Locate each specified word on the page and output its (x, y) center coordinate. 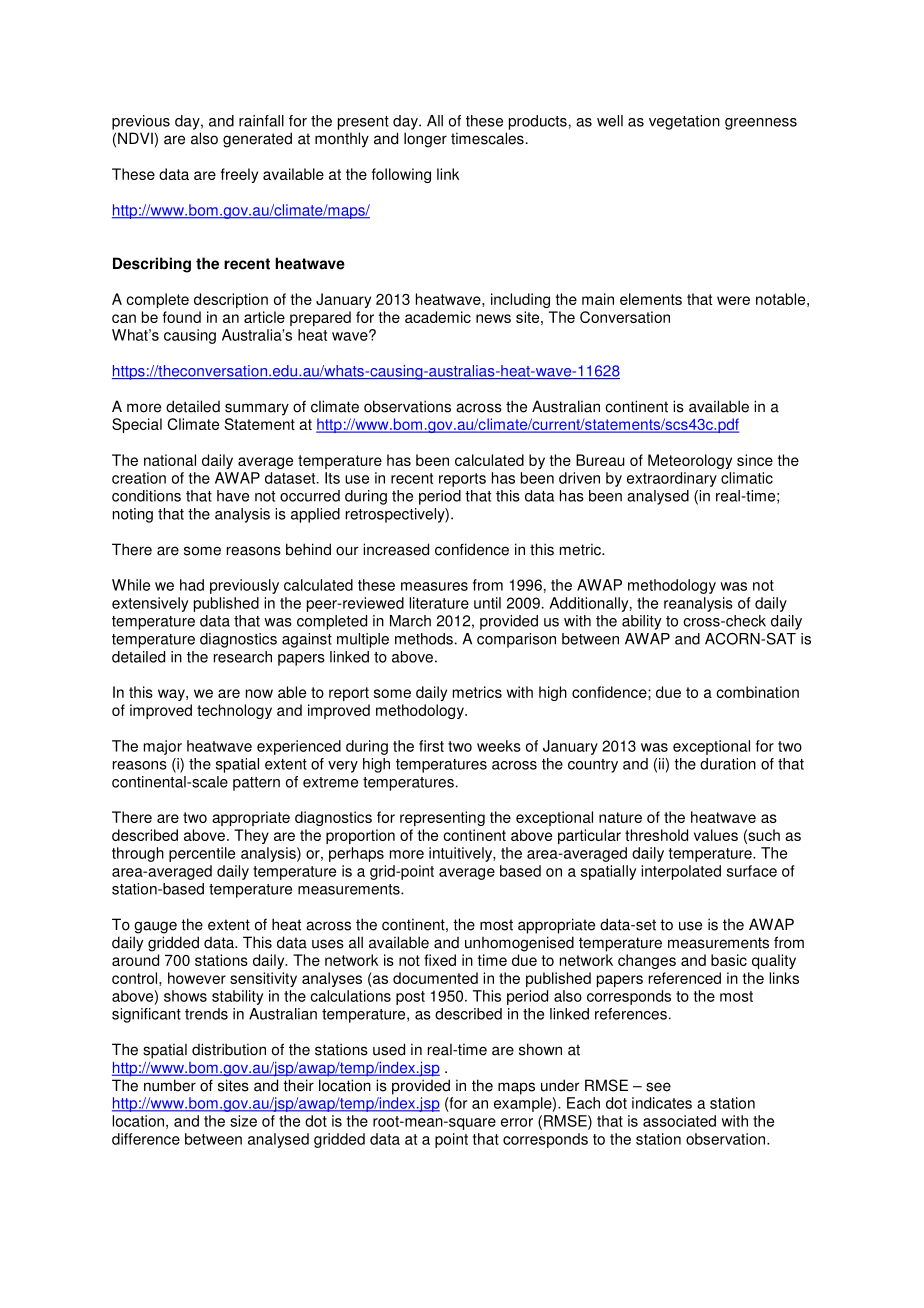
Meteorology (690, 461)
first (431, 746)
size (243, 1121)
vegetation (684, 122)
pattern (256, 784)
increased (396, 549)
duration (728, 764)
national (170, 460)
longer (425, 140)
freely (239, 175)
